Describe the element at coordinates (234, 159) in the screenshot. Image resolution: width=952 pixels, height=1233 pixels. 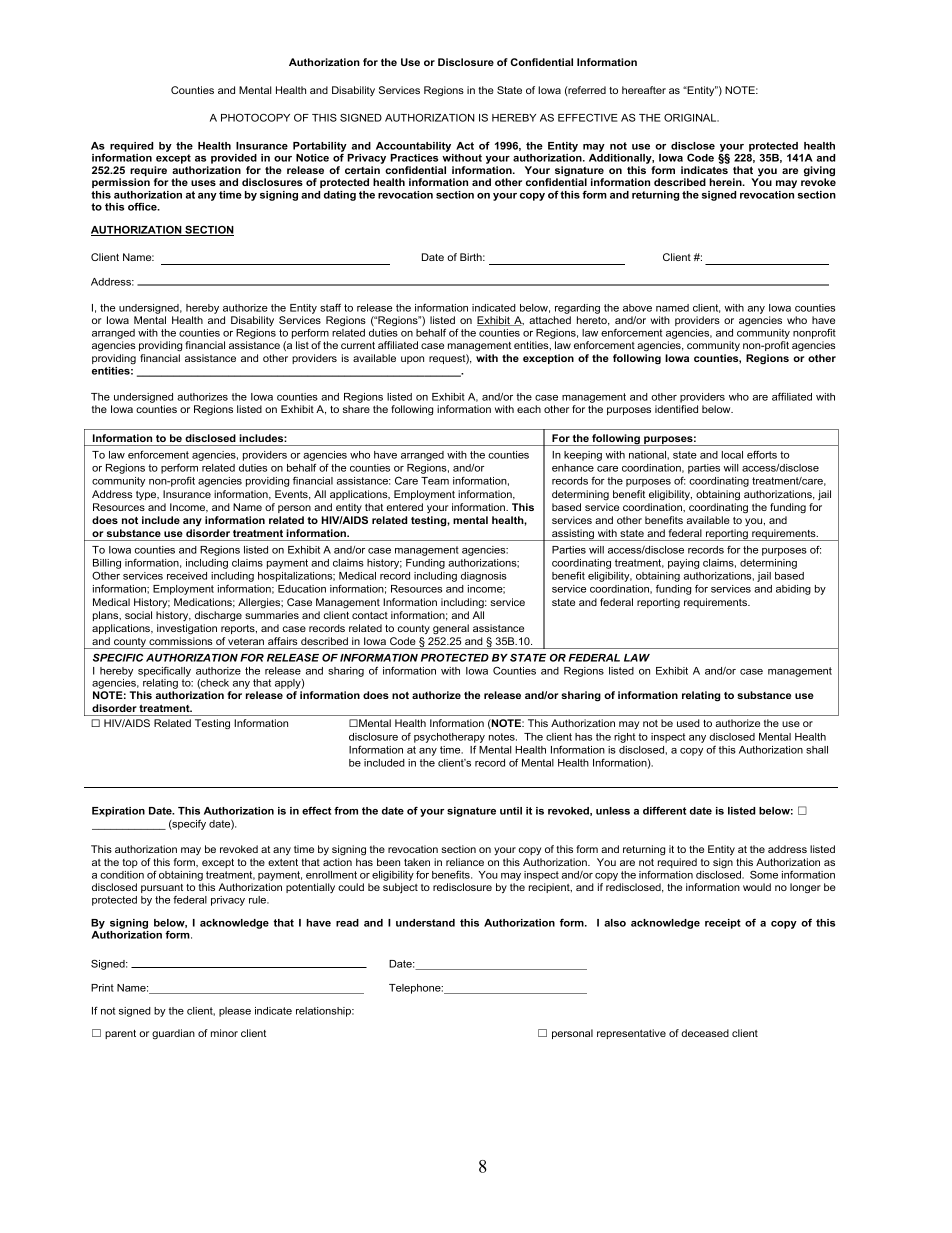
I see `provided` at that location.
